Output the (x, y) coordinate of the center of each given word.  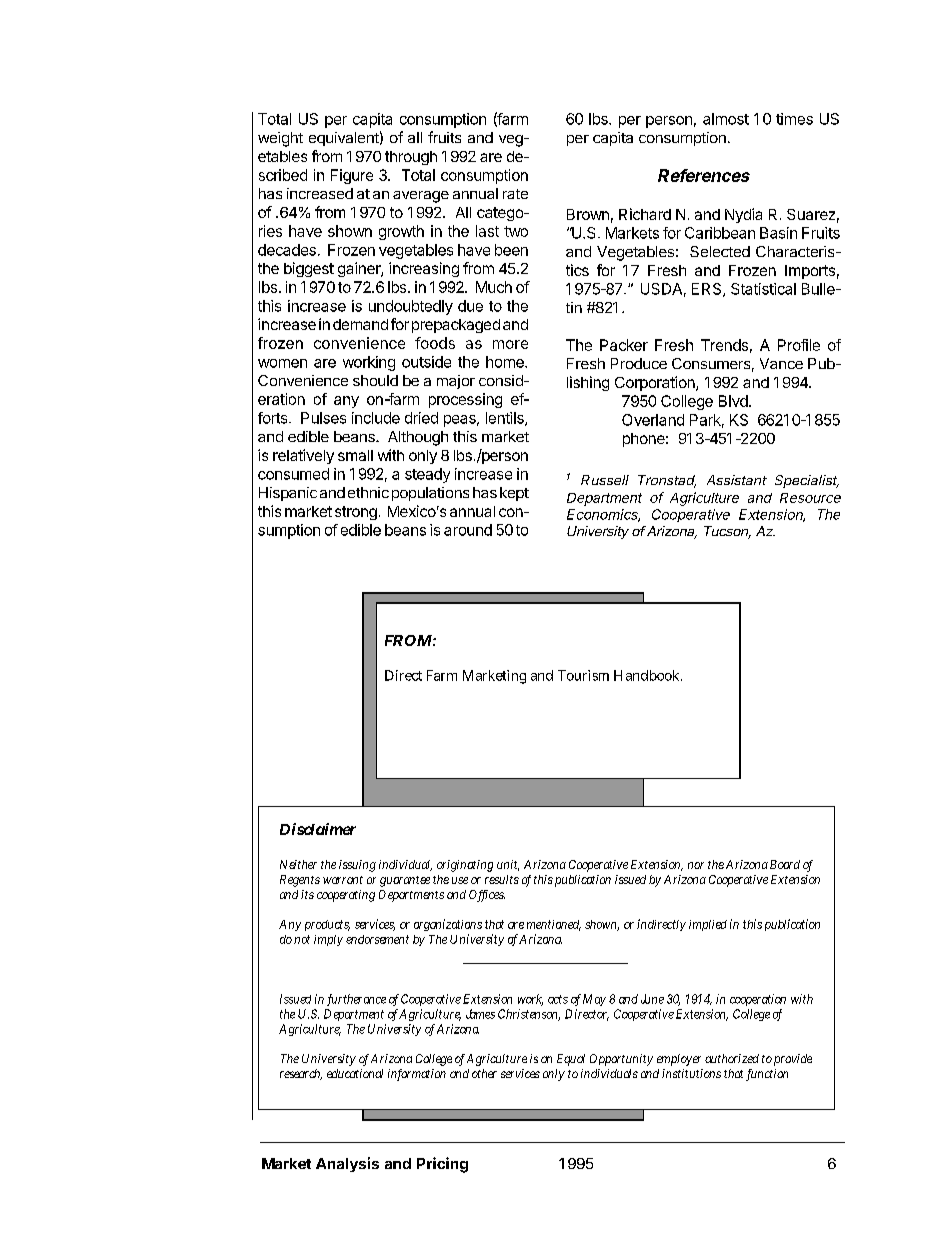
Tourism (583, 675)
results (502, 879)
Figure (352, 176)
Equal (571, 1060)
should (375, 380)
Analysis (347, 1164)
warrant (343, 880)
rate (515, 194)
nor (696, 865)
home (506, 362)
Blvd (733, 401)
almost (726, 119)
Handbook (648, 675)
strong (356, 513)
